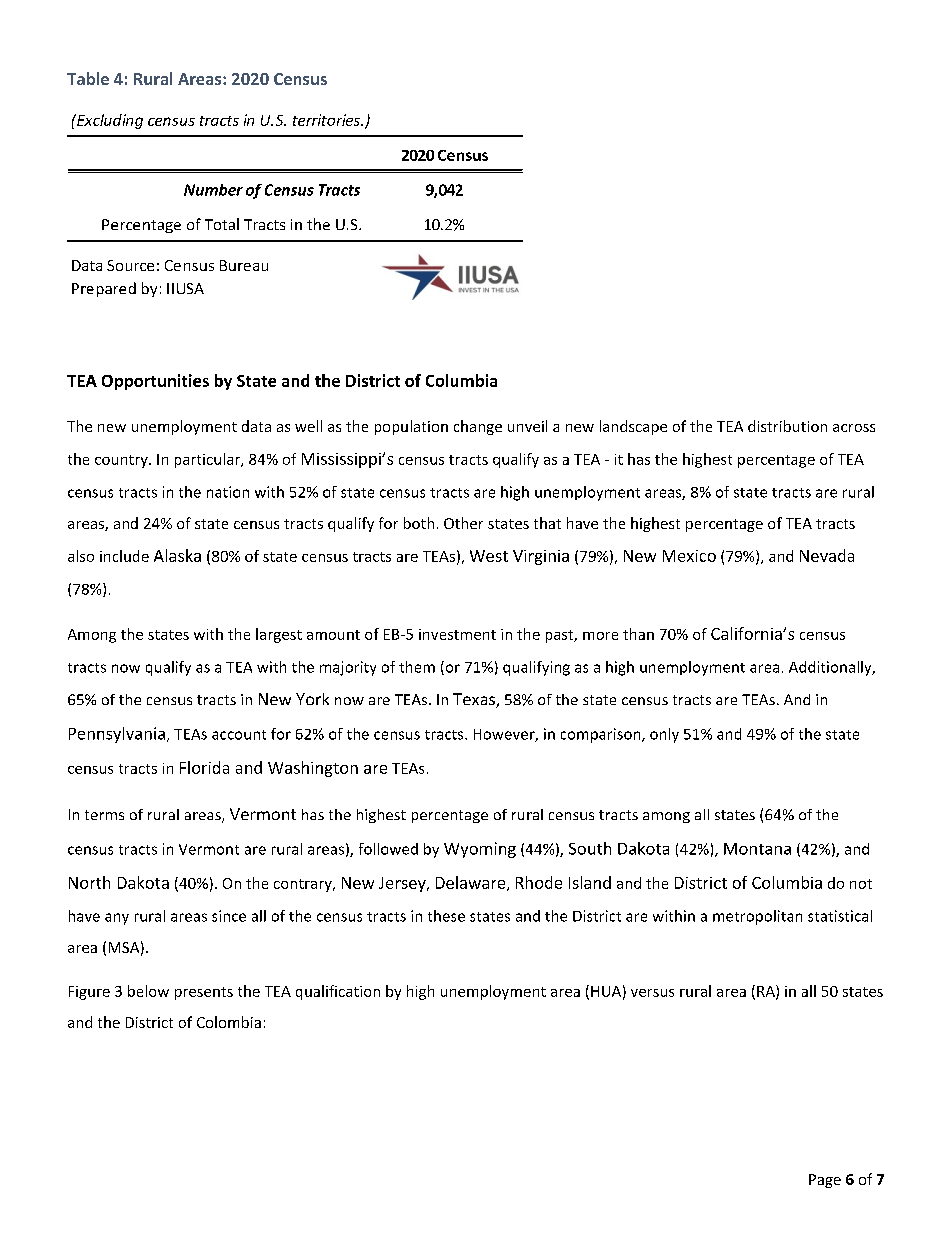 This screenshot has width=952, height=1233. Describe the element at coordinates (229, 916) in the screenshot. I see `since` at that location.
